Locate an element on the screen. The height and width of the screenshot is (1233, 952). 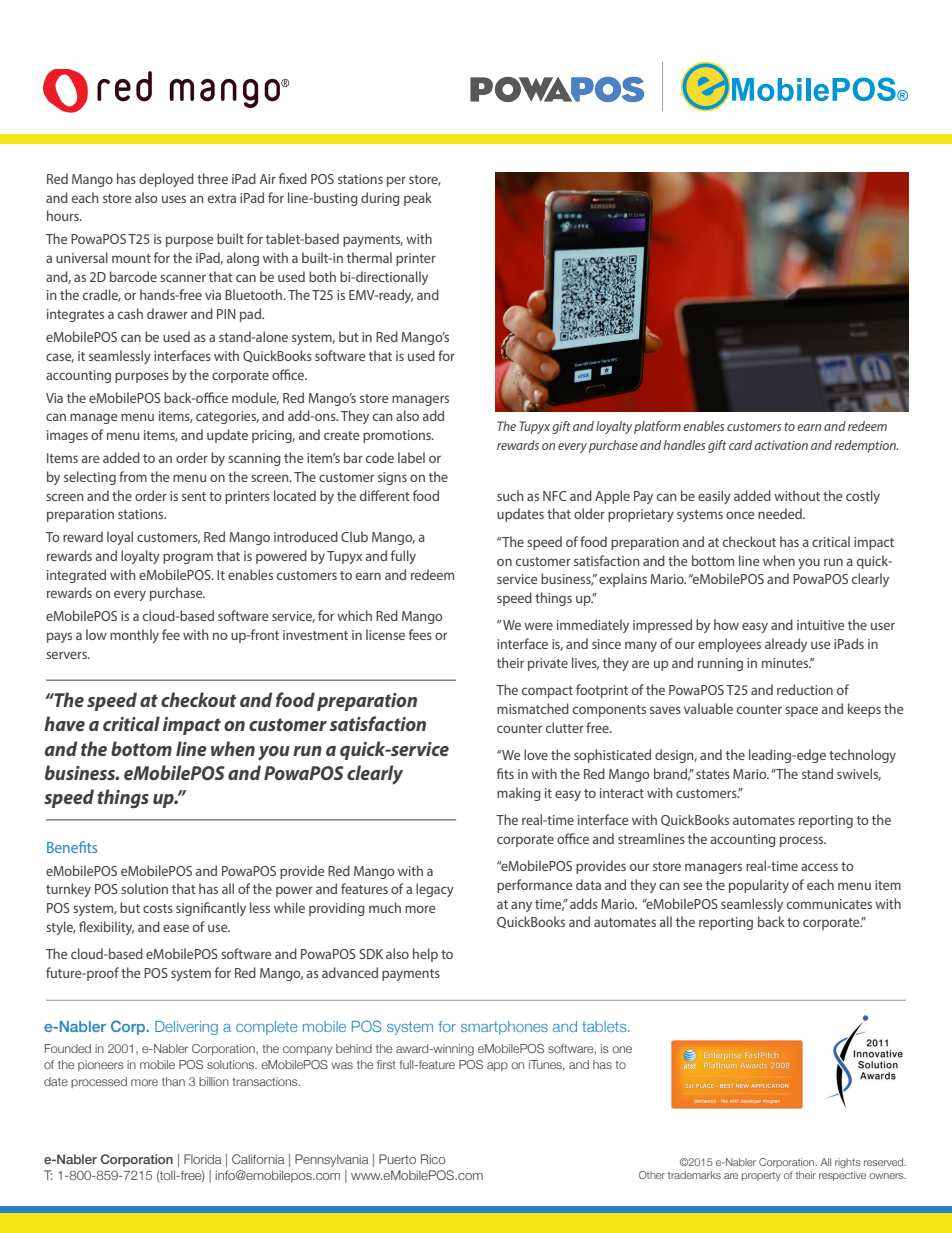
sent is located at coordinates (194, 496).
